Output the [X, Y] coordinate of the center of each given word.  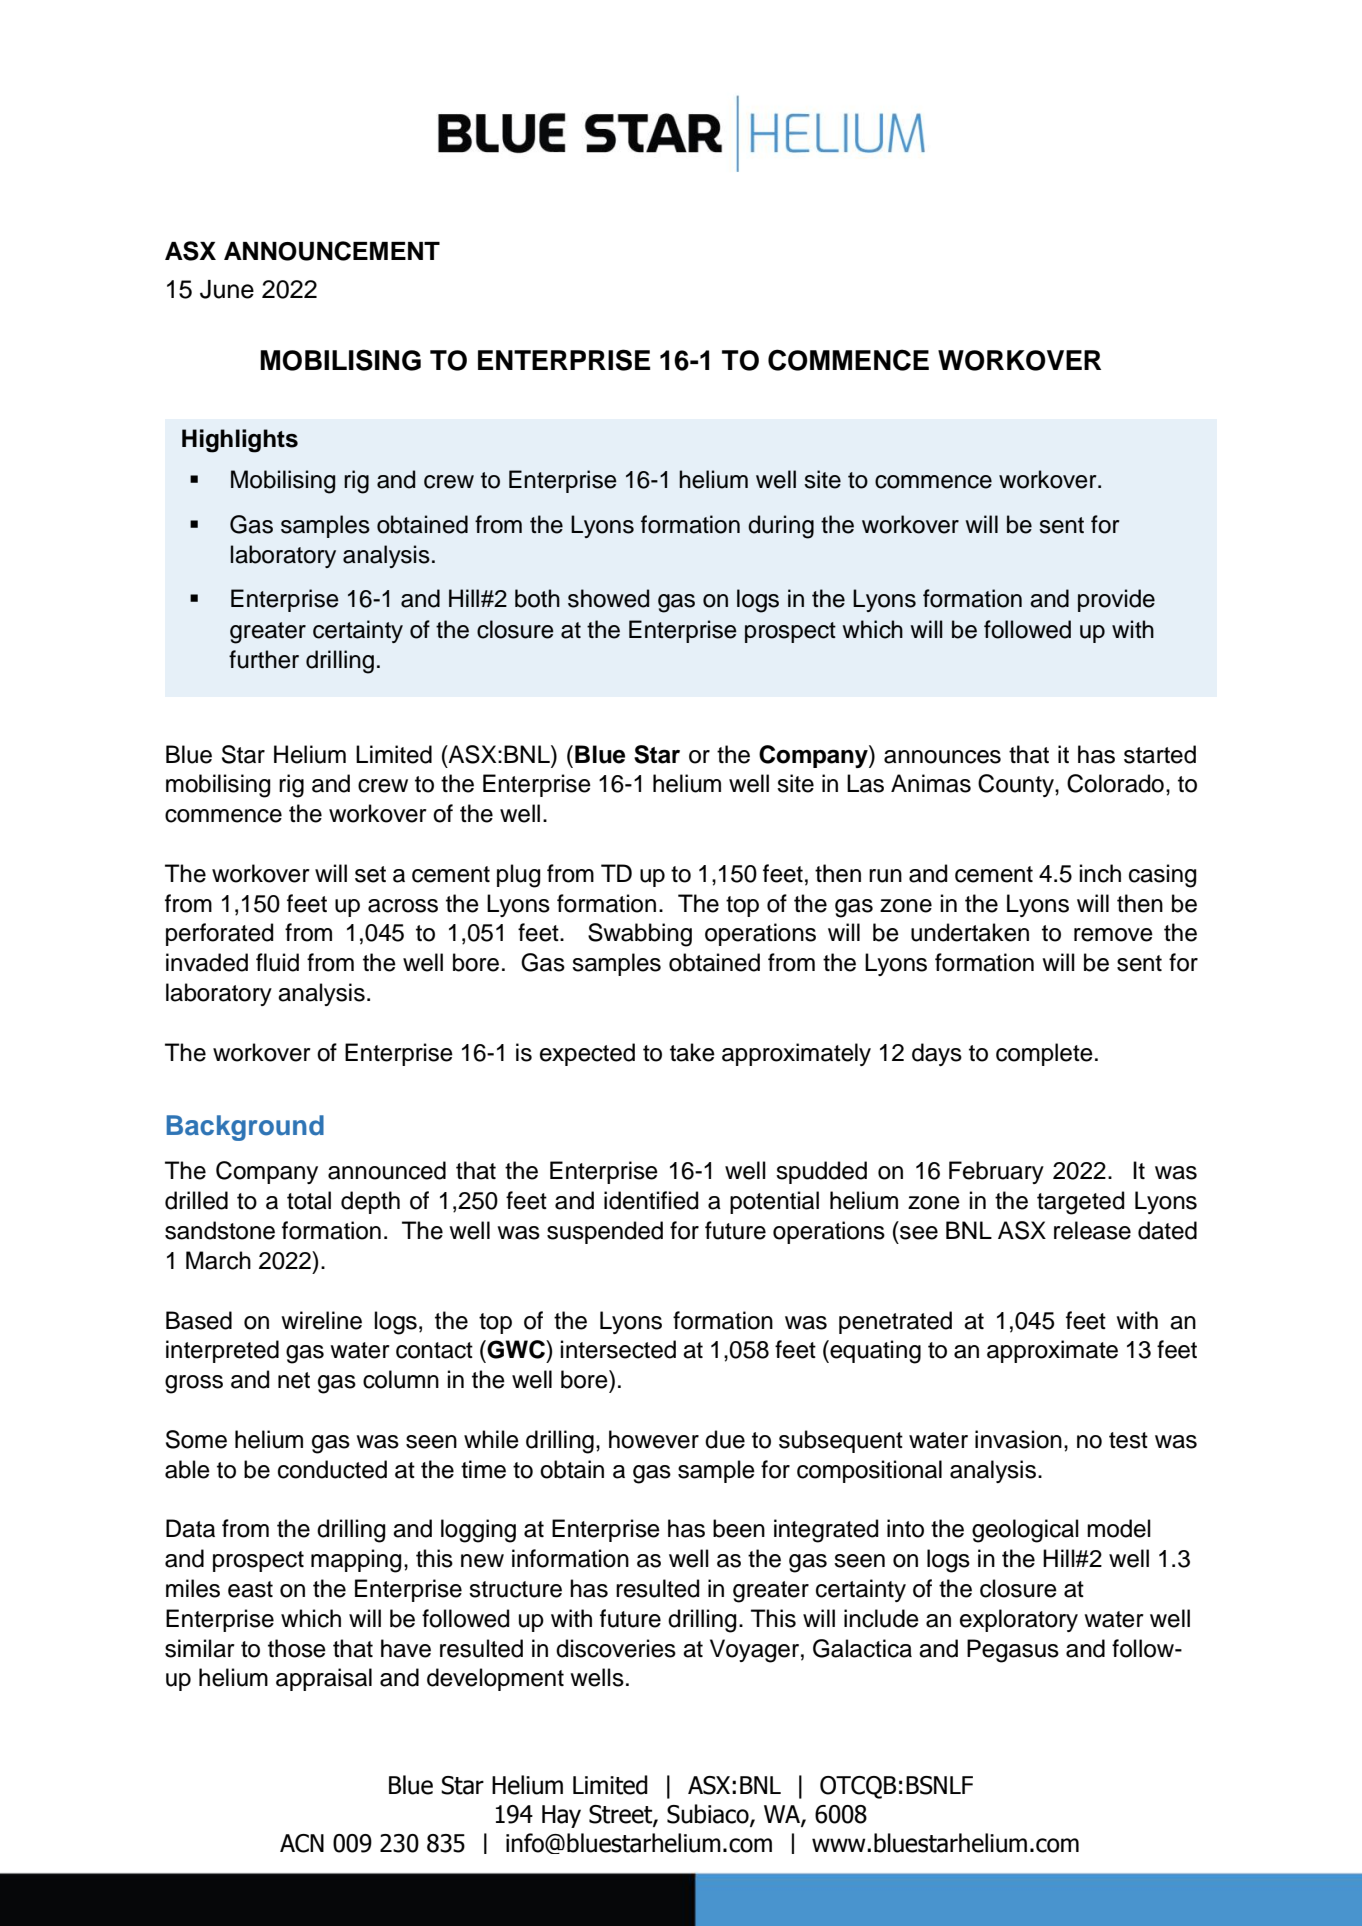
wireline [321, 1320]
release [1092, 1230]
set [370, 874]
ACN [302, 1843]
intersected [618, 1349]
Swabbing [640, 935]
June [227, 289]
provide [1116, 600]
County [1017, 785]
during [781, 527]
